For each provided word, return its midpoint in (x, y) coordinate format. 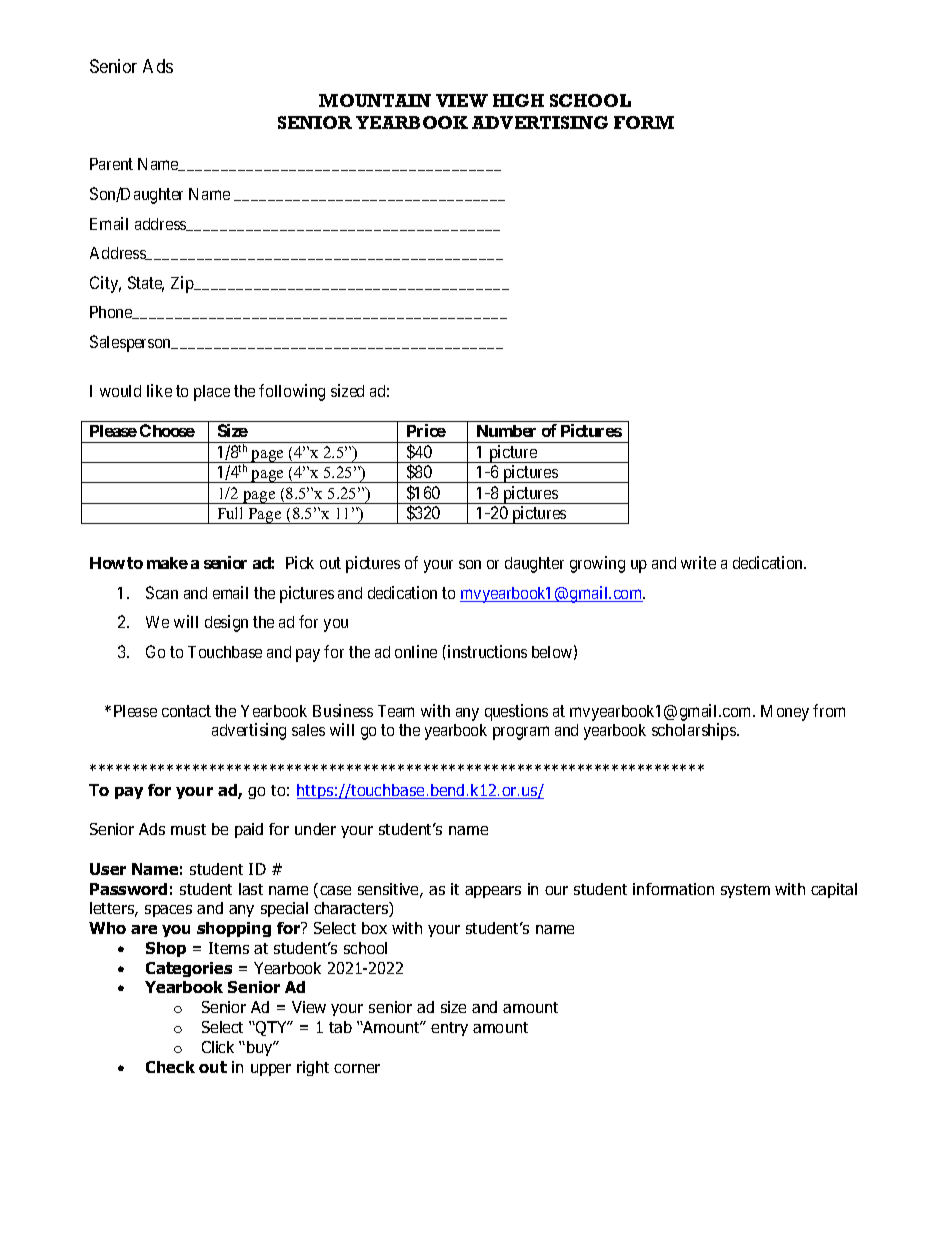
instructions (487, 651)
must (188, 829)
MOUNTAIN (375, 100)
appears (493, 892)
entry (449, 1029)
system (745, 891)
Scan (162, 592)
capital (834, 890)
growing (597, 564)
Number (506, 431)
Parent (111, 164)
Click (218, 1047)
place (212, 393)
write (698, 562)
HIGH (518, 100)
